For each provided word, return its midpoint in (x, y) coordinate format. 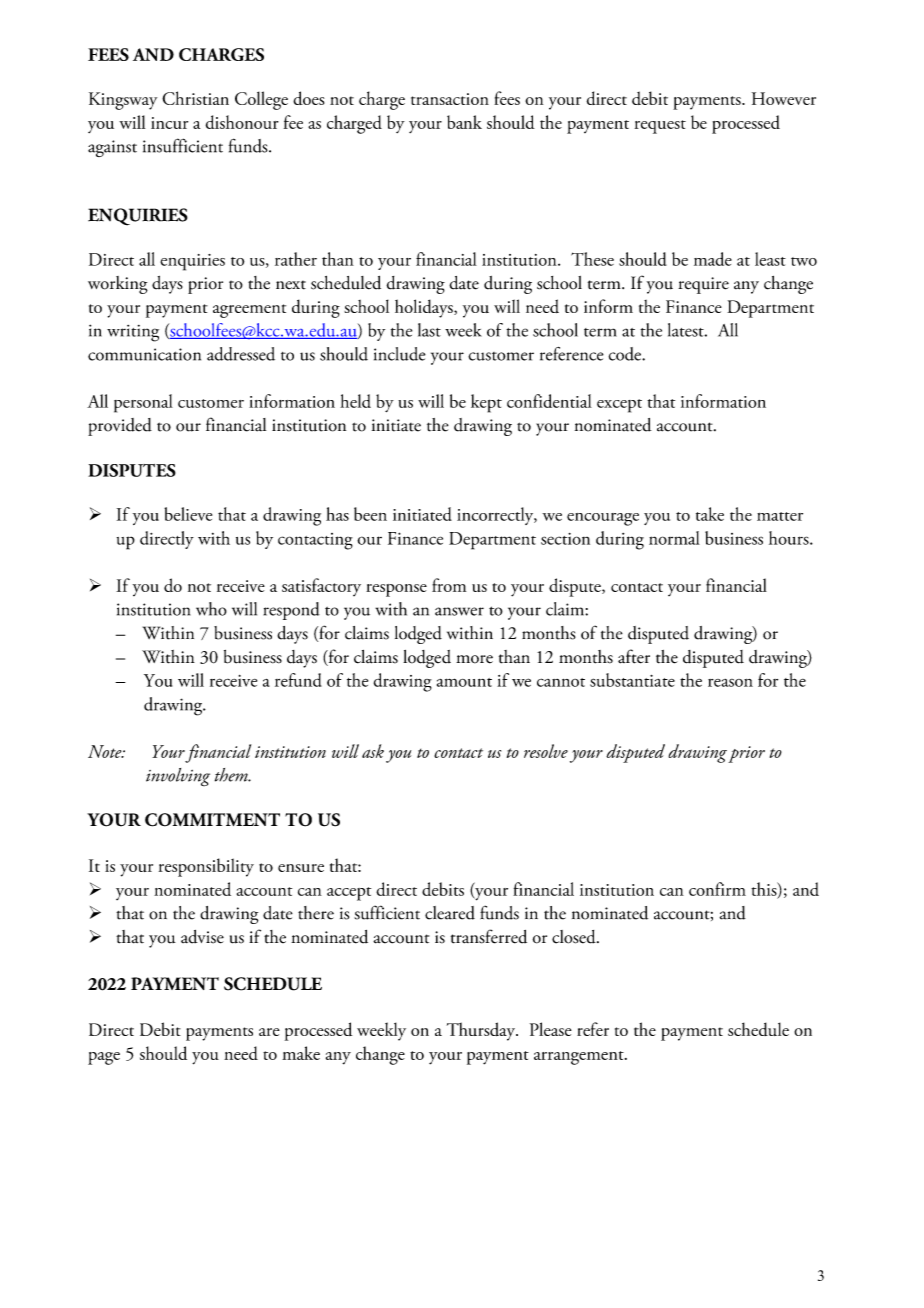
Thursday (482, 1031)
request (660, 127)
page (104, 1058)
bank (464, 122)
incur (169, 123)
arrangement (580, 1058)
